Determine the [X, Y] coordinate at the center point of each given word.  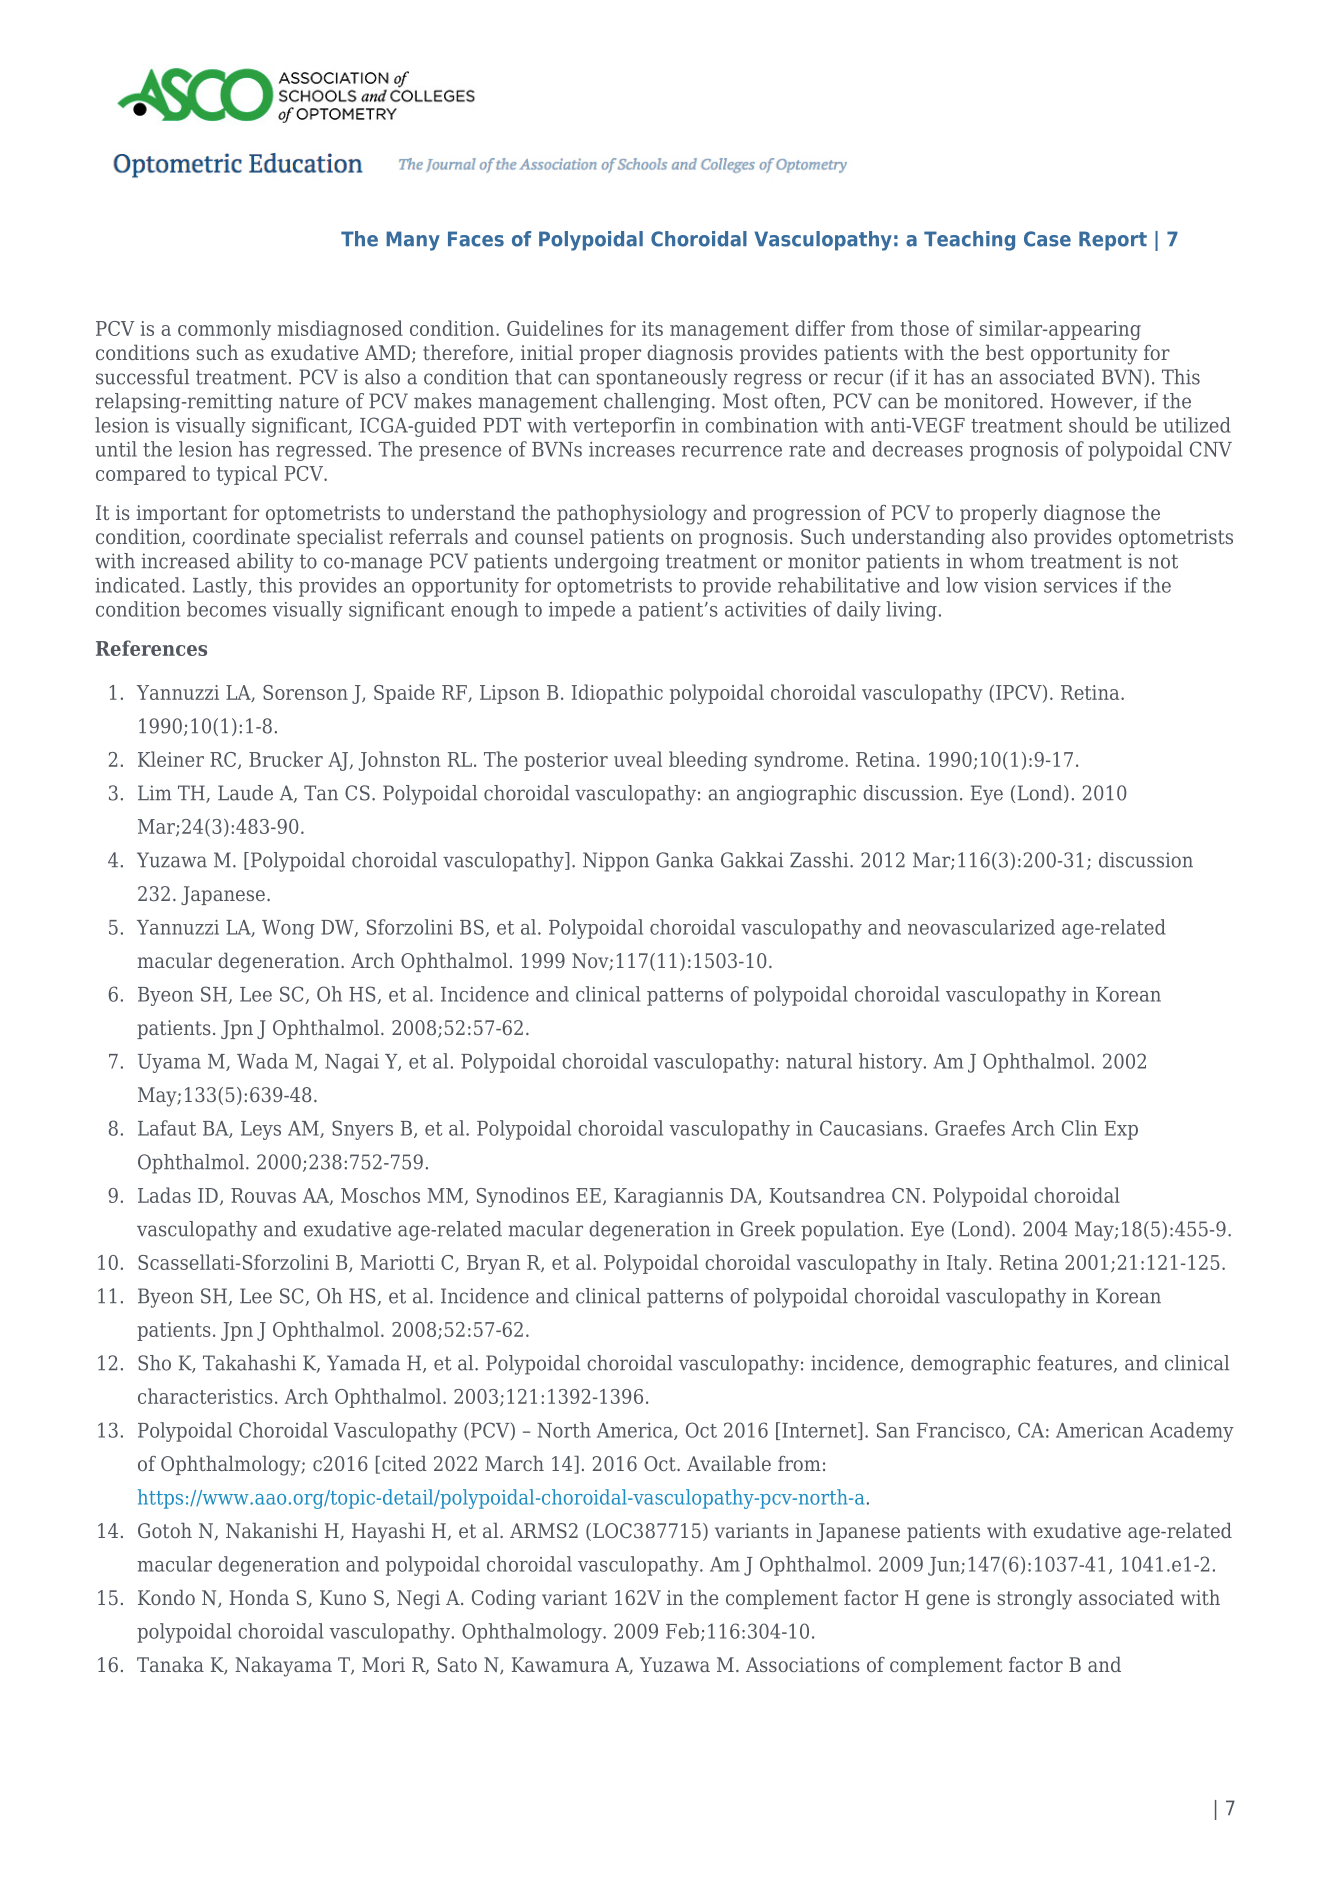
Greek [768, 1229]
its [652, 328]
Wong [288, 929]
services [1080, 585]
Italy [968, 1264]
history [892, 1063]
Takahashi [249, 1363]
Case [1047, 239]
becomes [226, 609]
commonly [224, 330]
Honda [259, 1597]
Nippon [616, 862]
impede [582, 611]
